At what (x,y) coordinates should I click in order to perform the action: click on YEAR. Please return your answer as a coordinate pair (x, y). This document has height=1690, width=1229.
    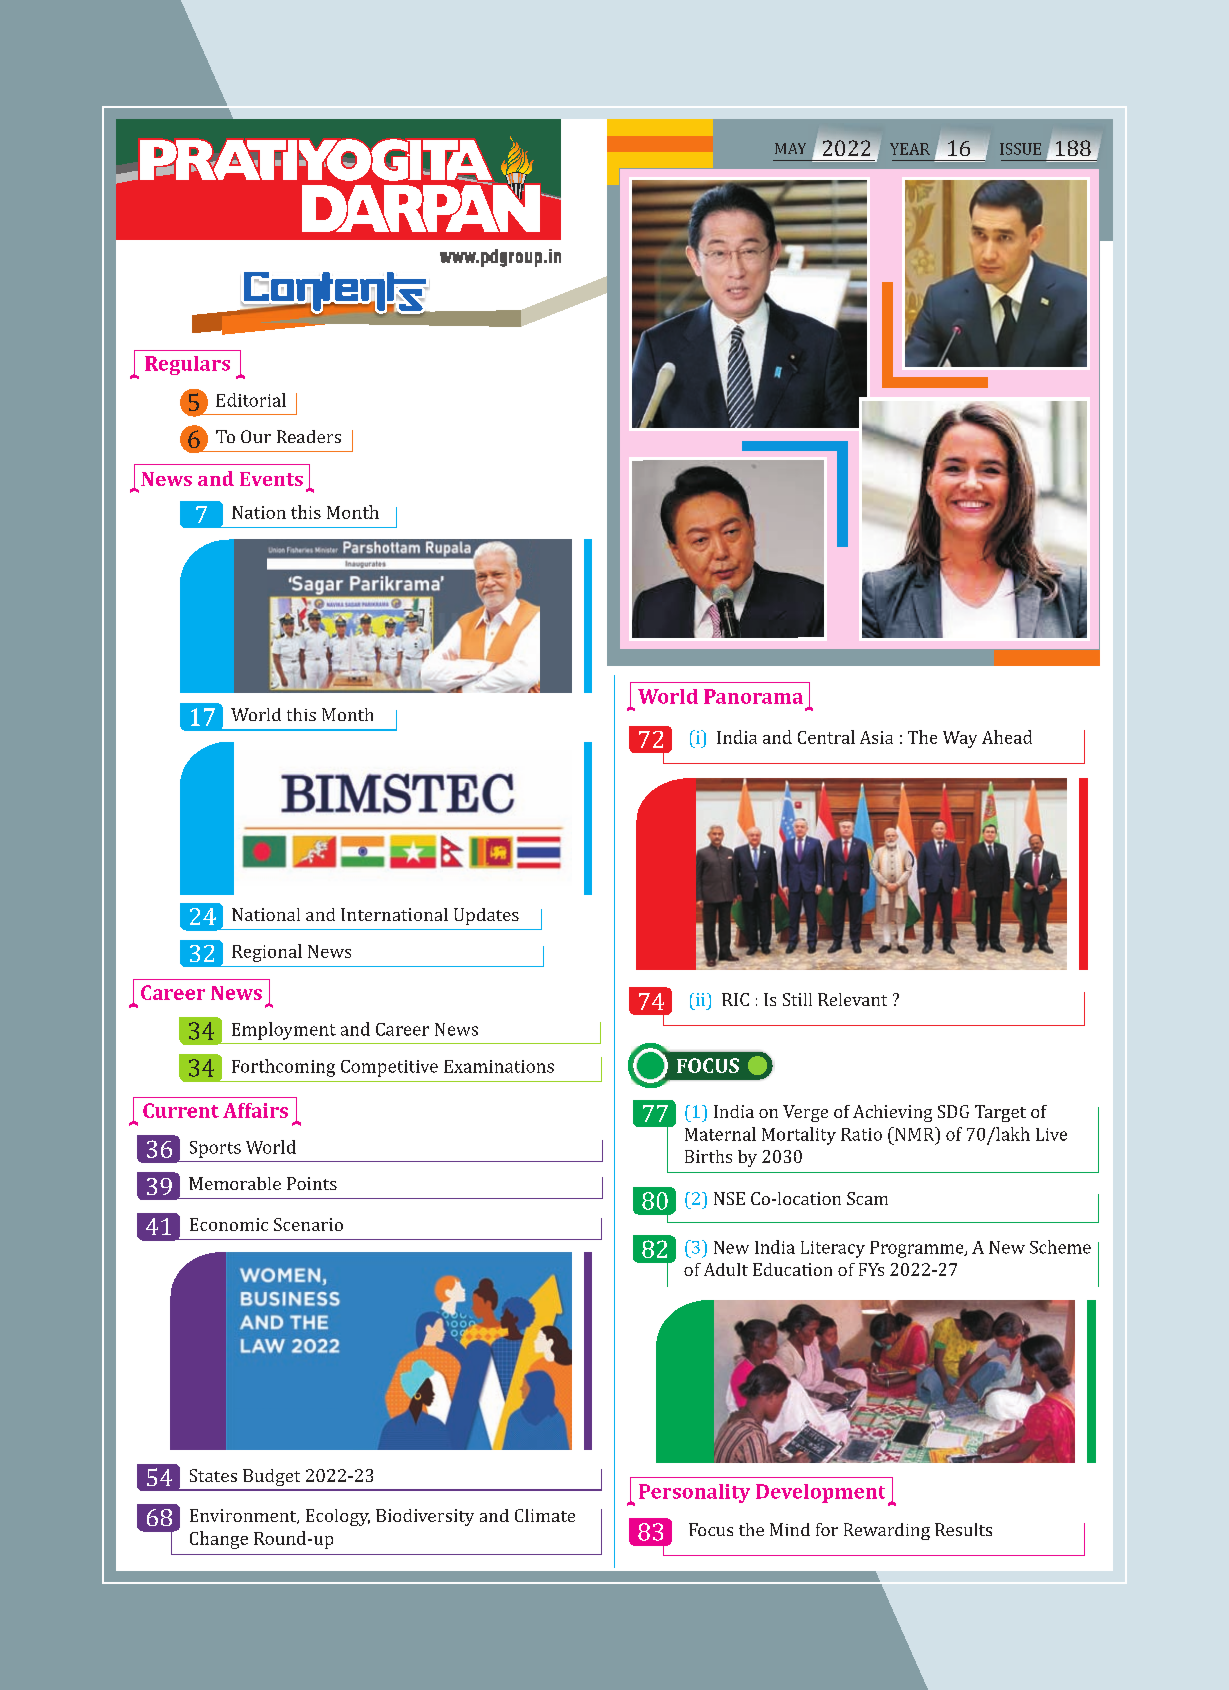
    Looking at the image, I should click on (910, 149).
